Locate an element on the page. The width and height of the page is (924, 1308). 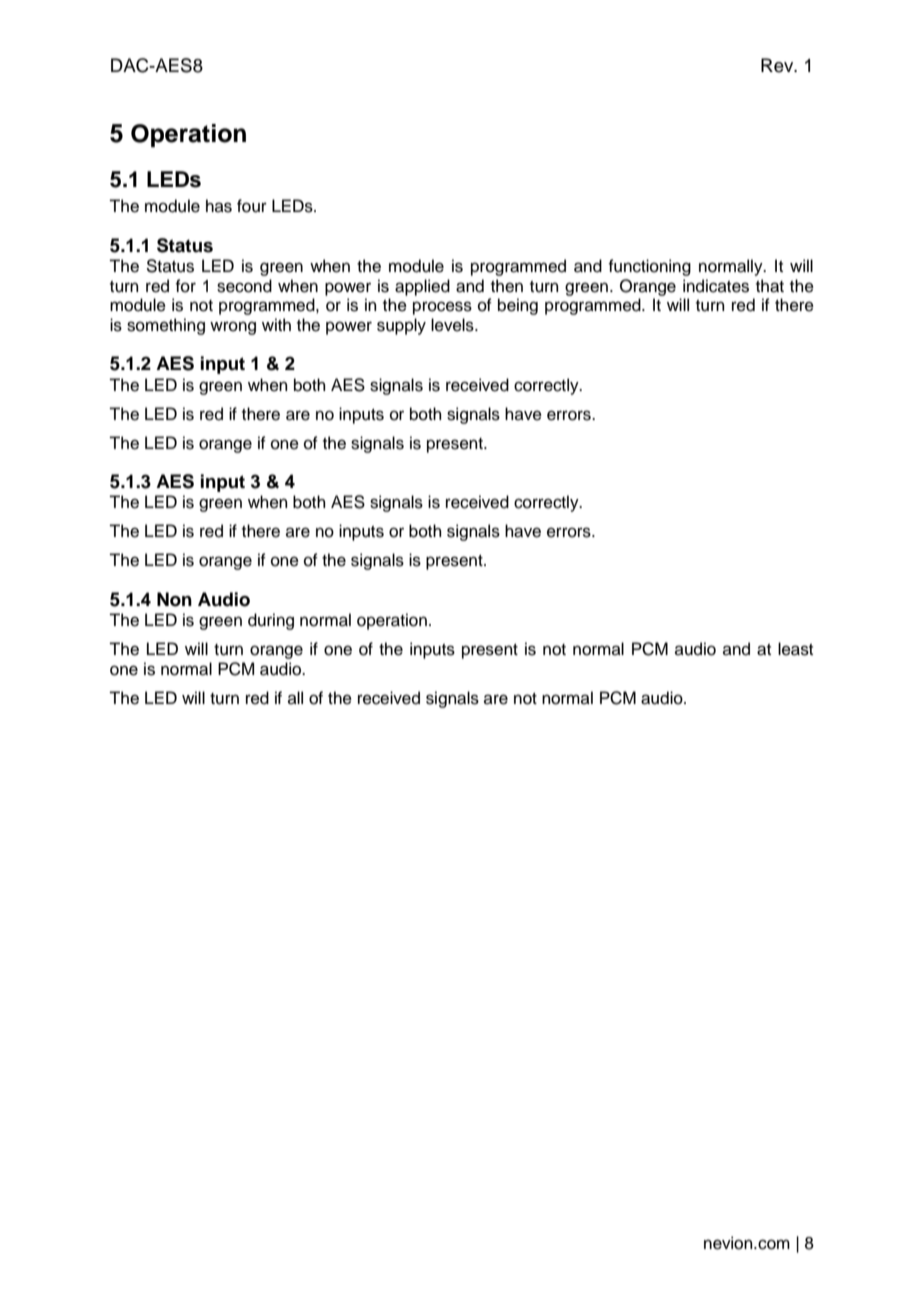
least is located at coordinates (795, 649).
